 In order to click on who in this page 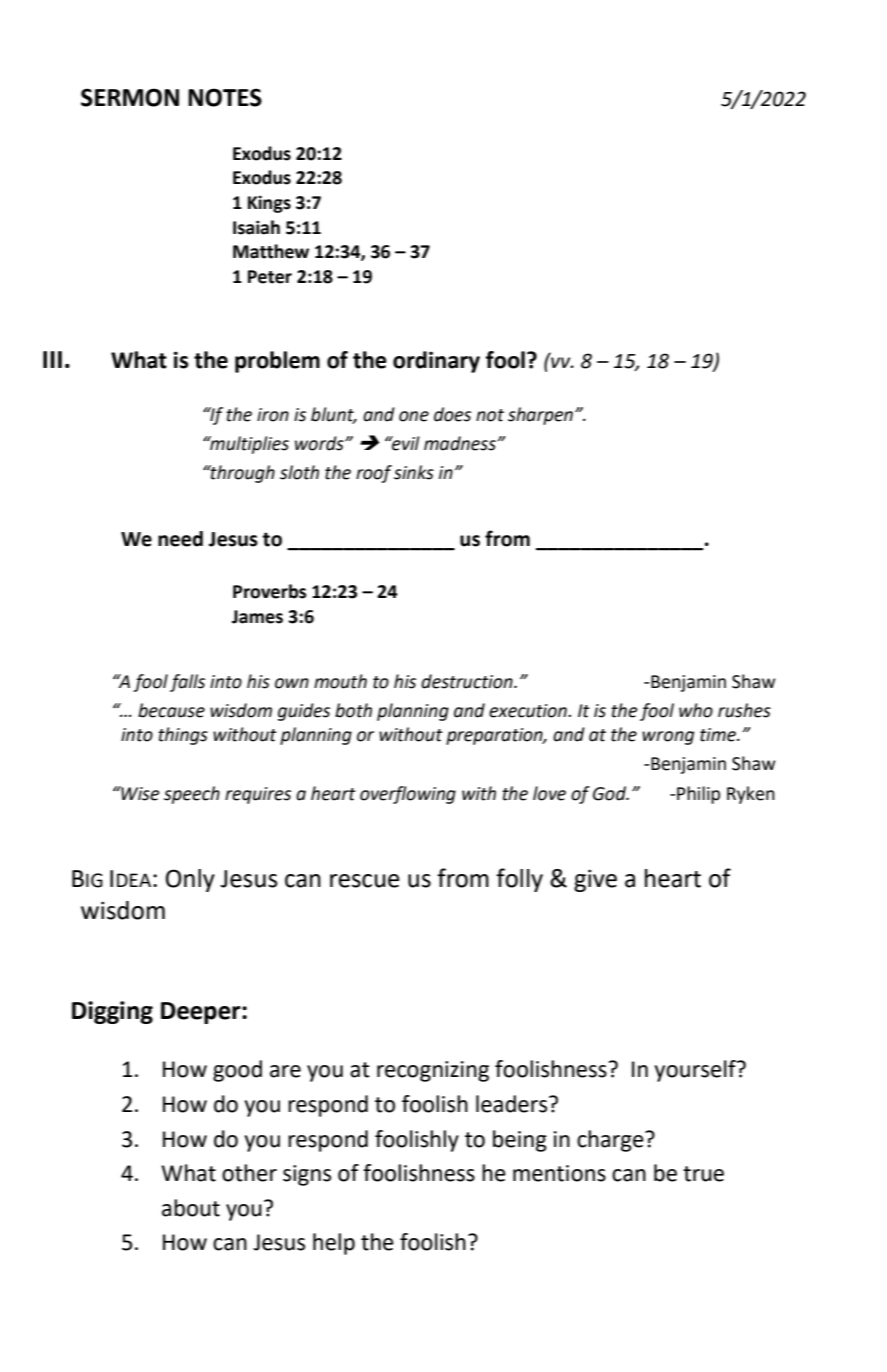, I will do `click(696, 710)`.
